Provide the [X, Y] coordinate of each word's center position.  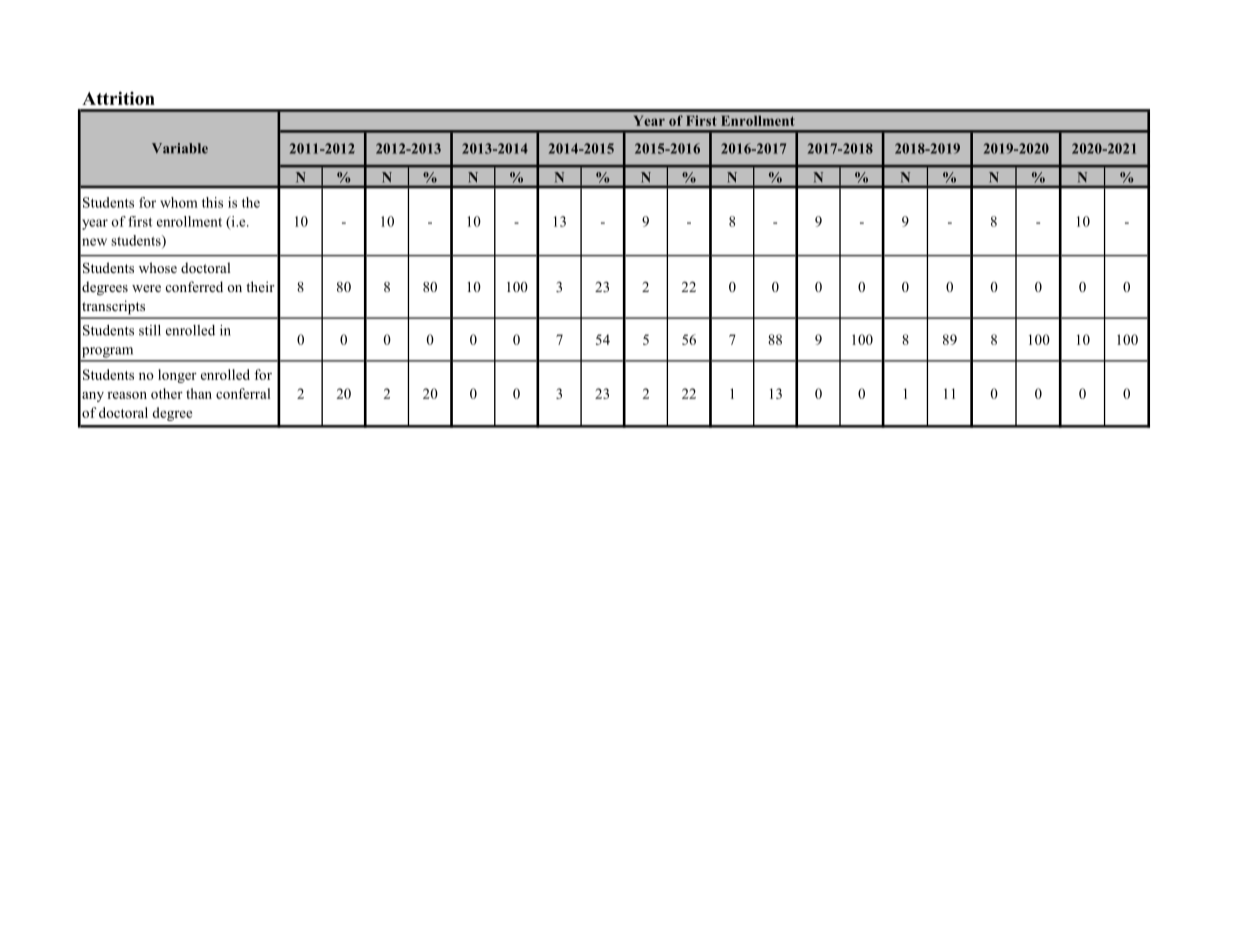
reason [127, 395]
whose [158, 267]
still [150, 330]
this [212, 202]
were [146, 288]
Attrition [118, 98]
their [260, 286]
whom [179, 202]
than [199, 393]
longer [177, 376]
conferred [194, 286]
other [167, 393]
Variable [180, 148]
